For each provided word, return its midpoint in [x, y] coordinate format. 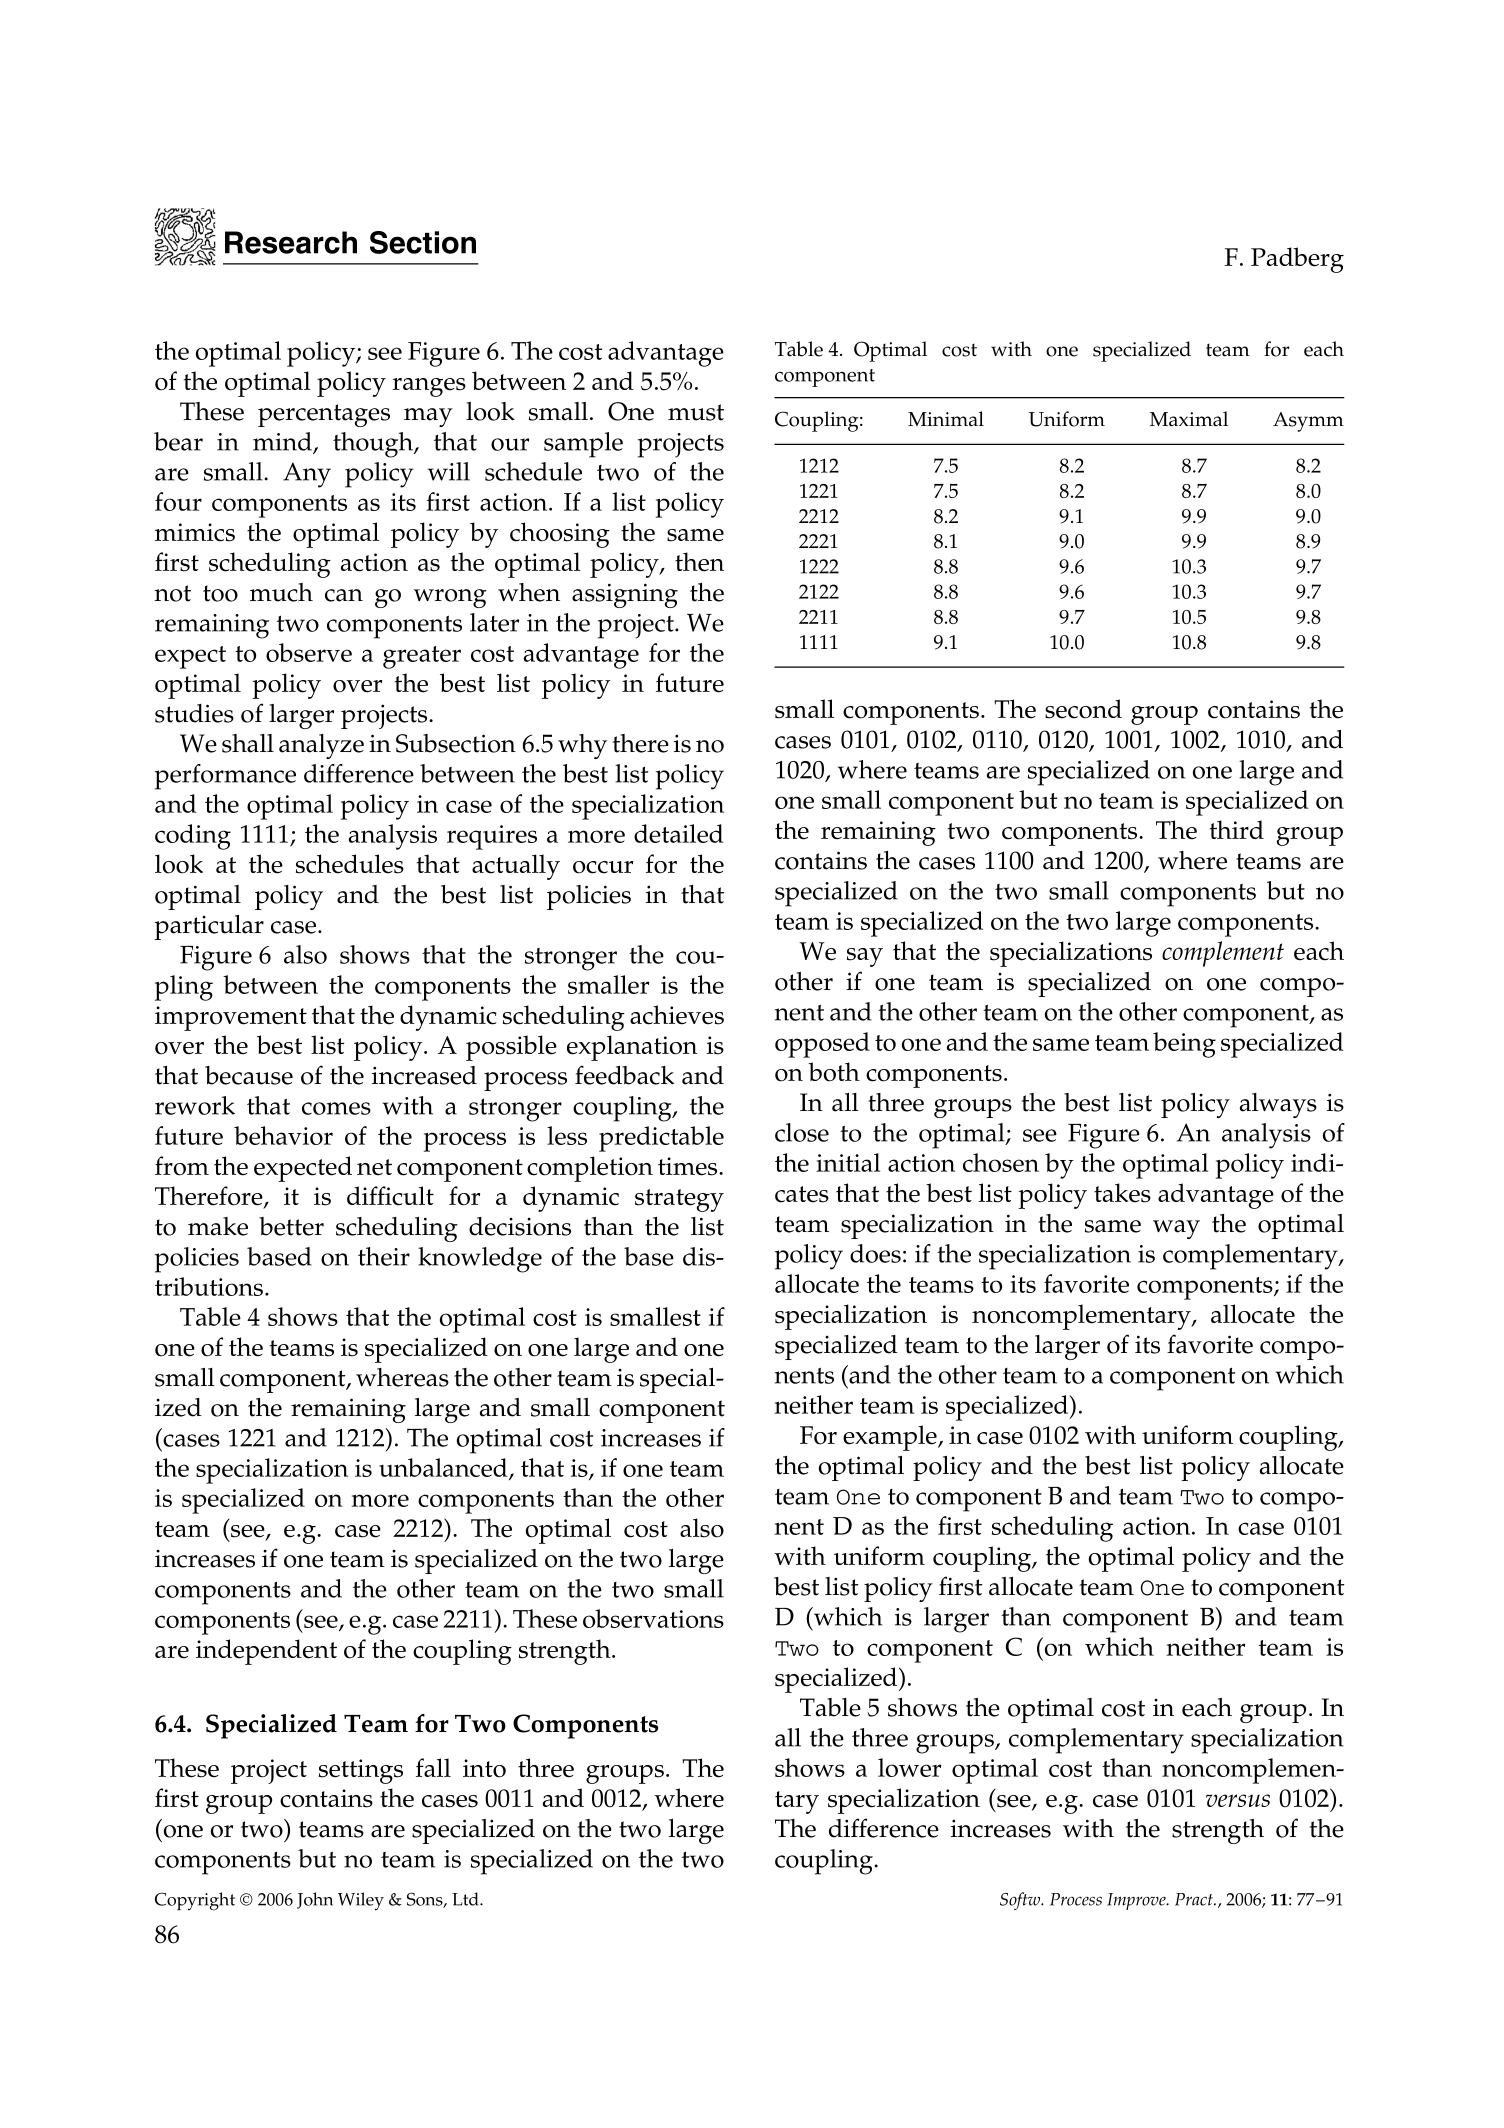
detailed [678, 833]
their [384, 1256]
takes [1122, 1193]
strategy [679, 1200]
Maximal [1189, 419]
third [1237, 829]
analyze [321, 746]
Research [291, 242]
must [696, 412]
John [315, 1900]
